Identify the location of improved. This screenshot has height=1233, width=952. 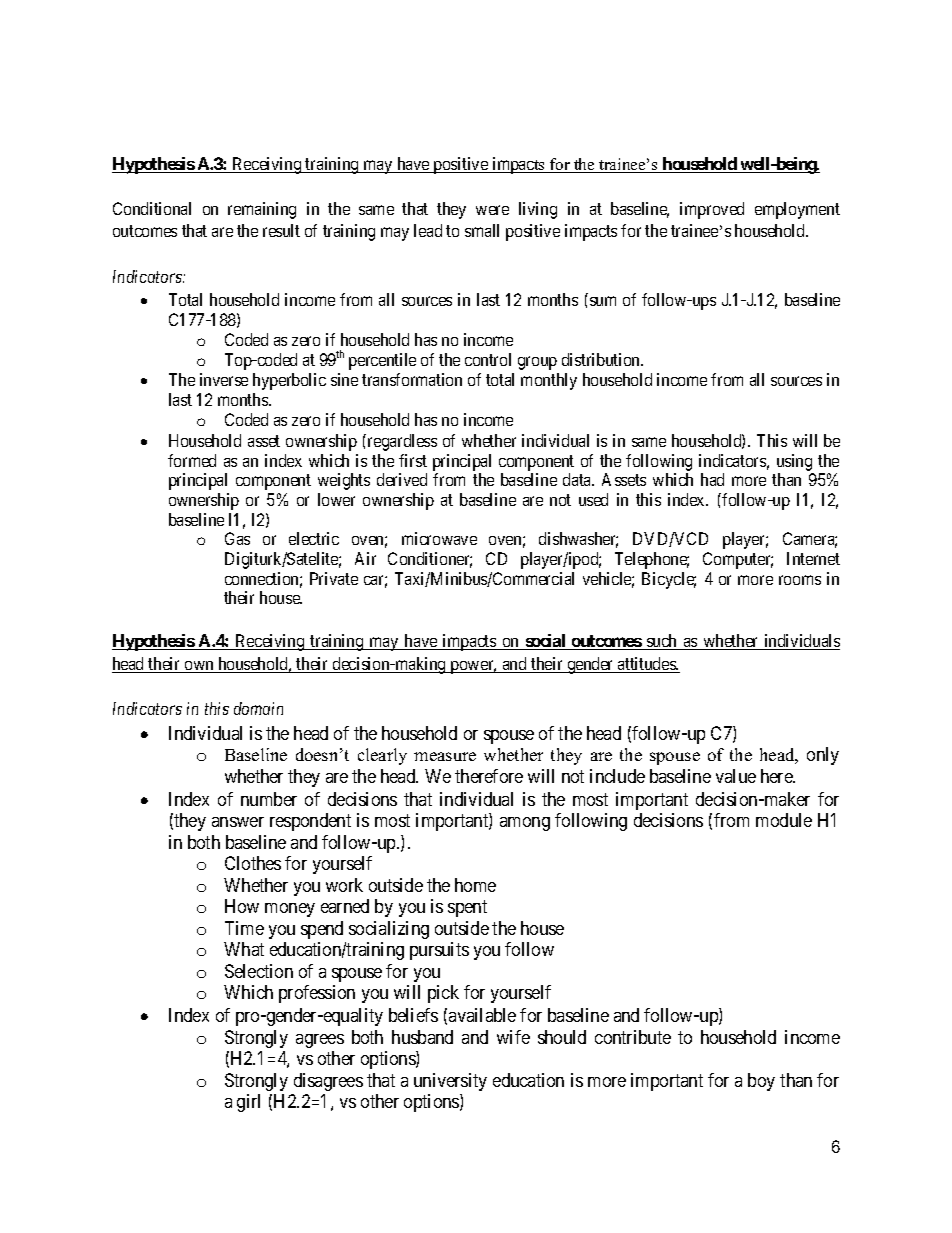
(712, 210).
